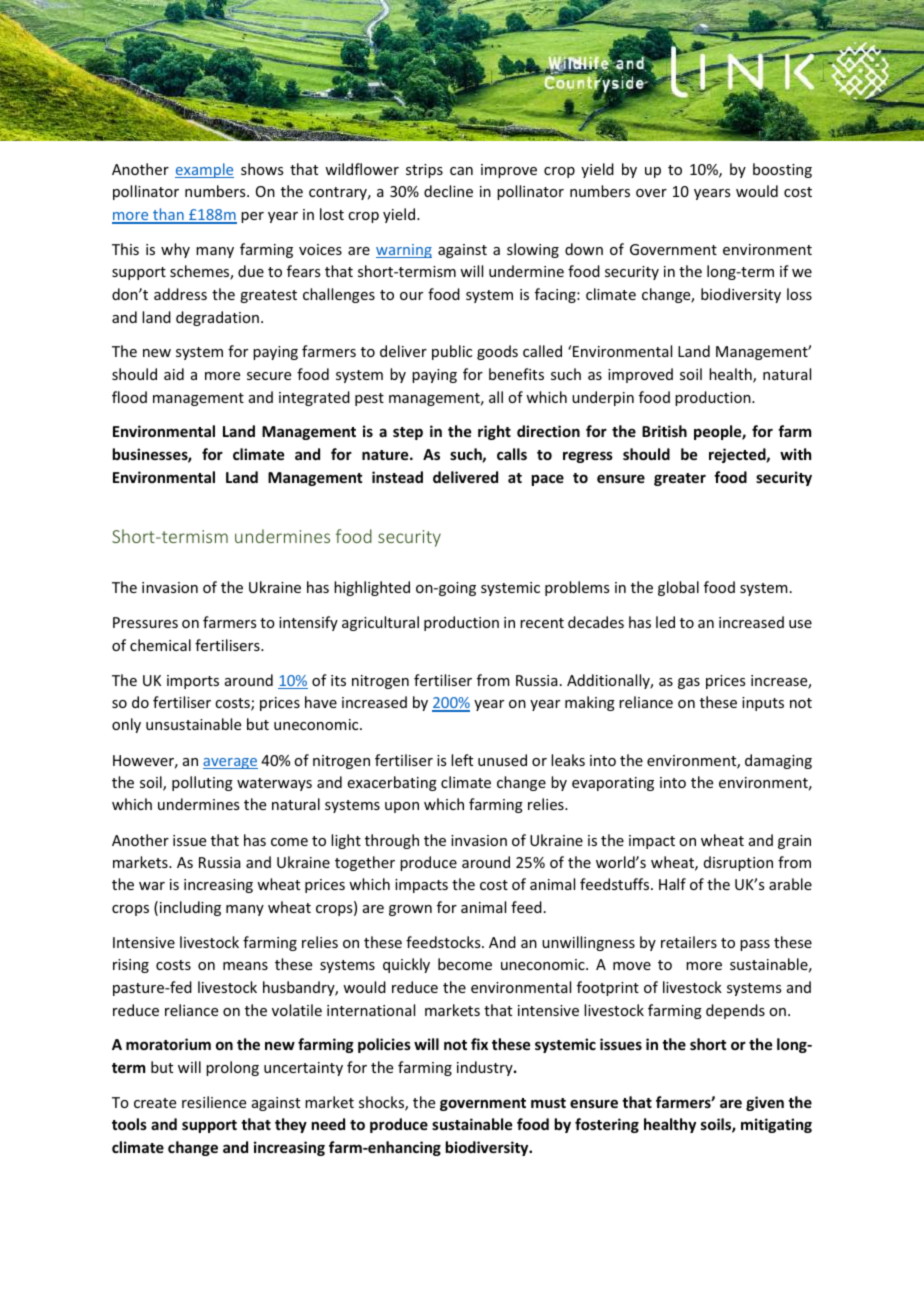  Describe the element at coordinates (448, 191) in the screenshot. I see `decline` at that location.
